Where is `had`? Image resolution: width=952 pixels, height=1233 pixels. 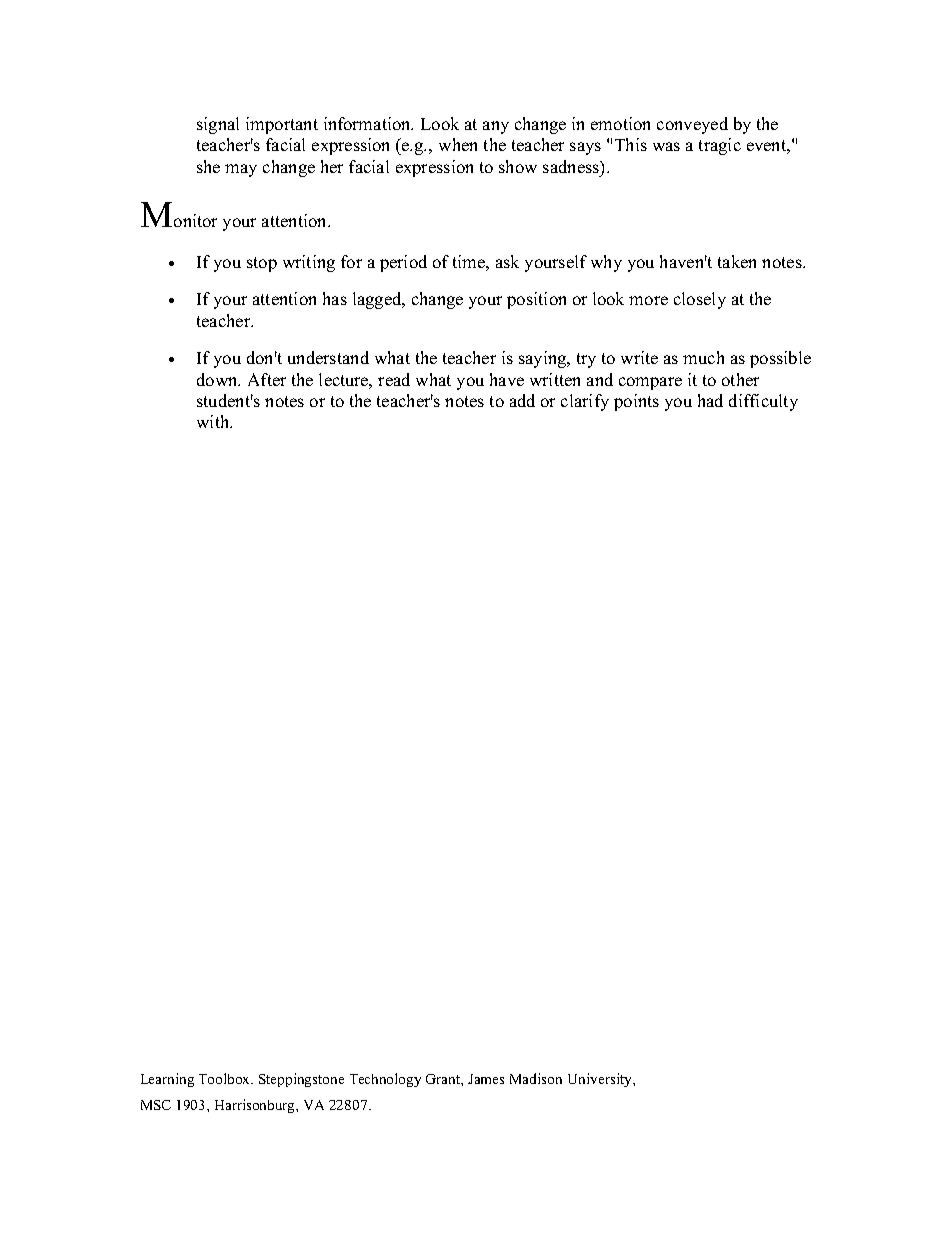 had is located at coordinates (710, 400).
